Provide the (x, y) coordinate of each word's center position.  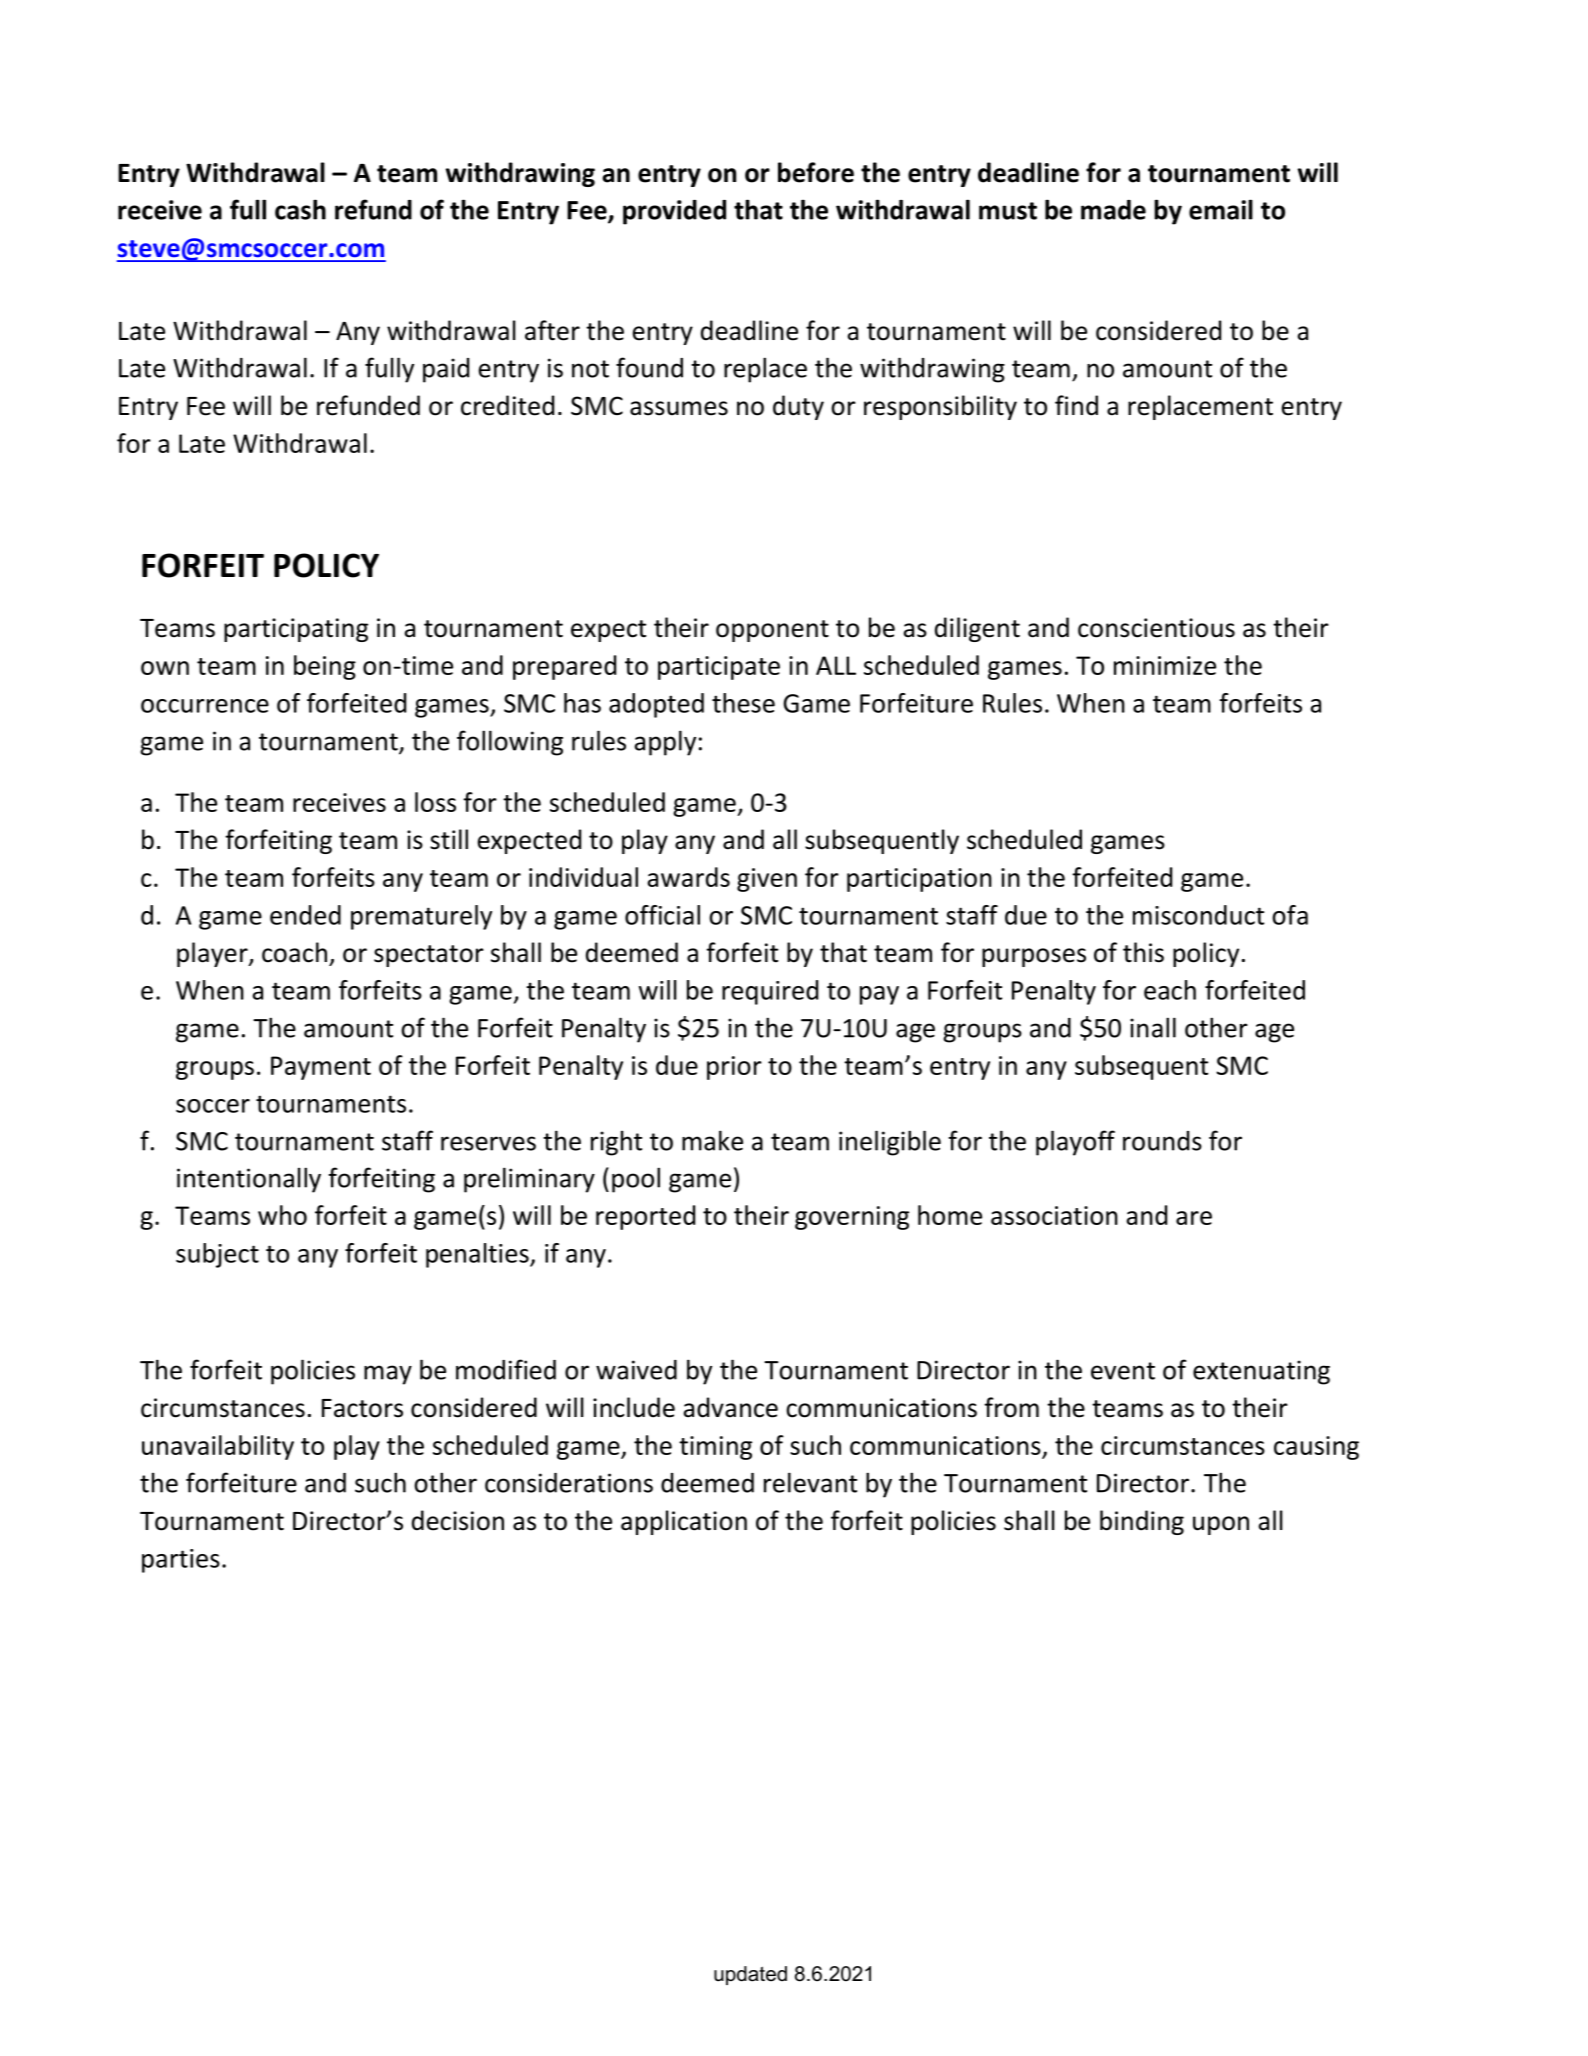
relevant (810, 1482)
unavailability (218, 1447)
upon (1221, 1525)
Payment (321, 1068)
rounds (1162, 1141)
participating (296, 630)
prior (734, 1068)
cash (300, 209)
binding (1142, 1522)
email (1221, 209)
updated (750, 1975)
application (684, 1522)
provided (674, 212)
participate (719, 668)
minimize (1165, 665)
